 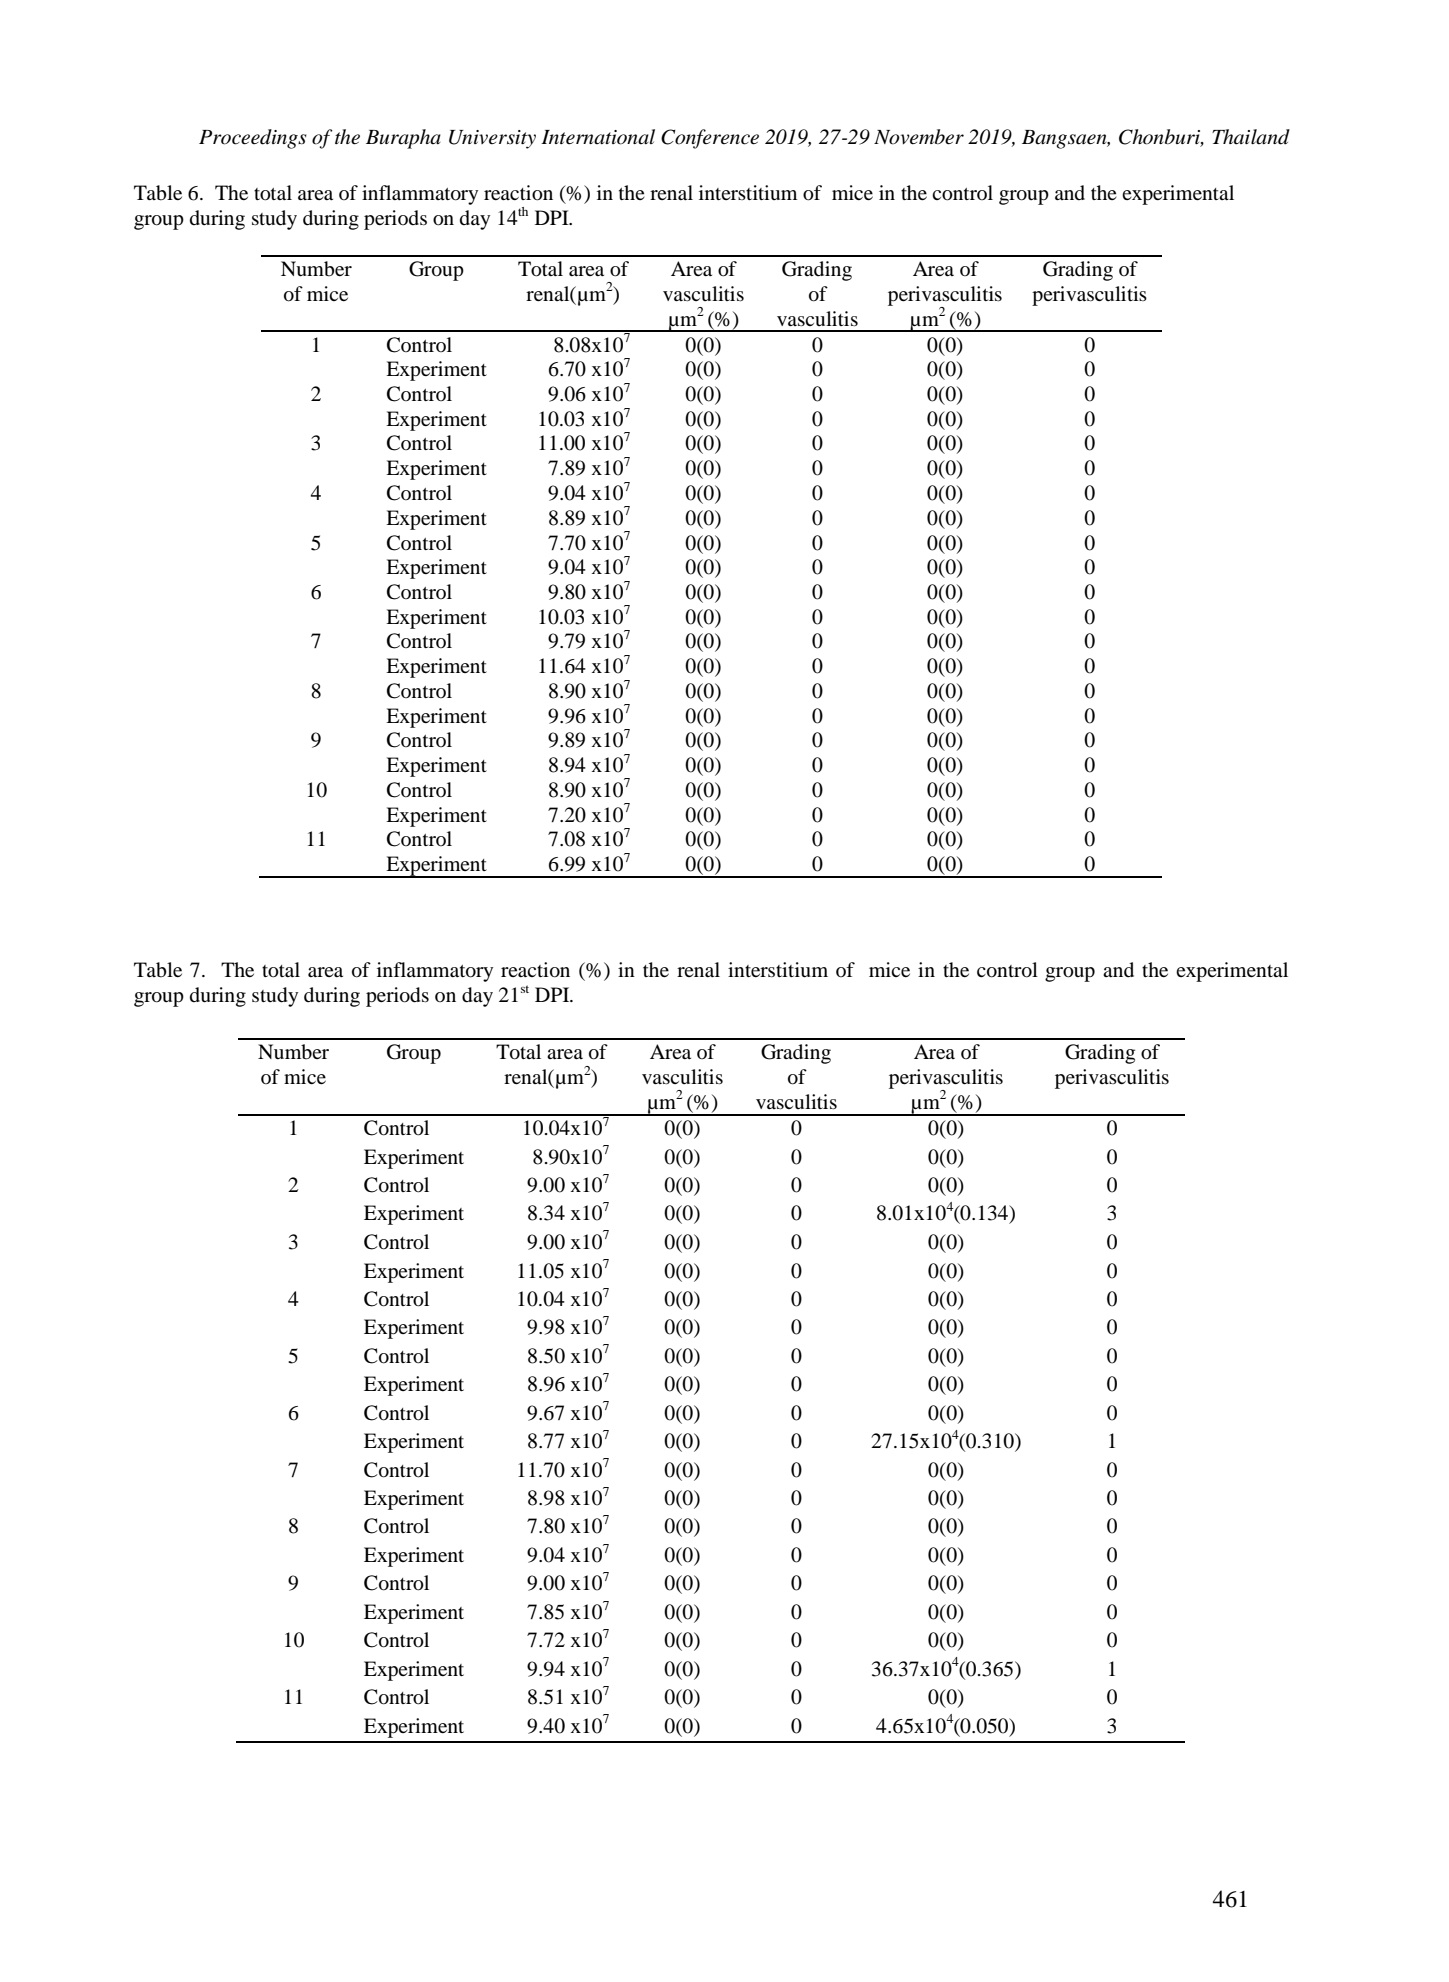 What do you see at coordinates (1251, 137) in the document?
I see `Thailand` at bounding box center [1251, 137].
